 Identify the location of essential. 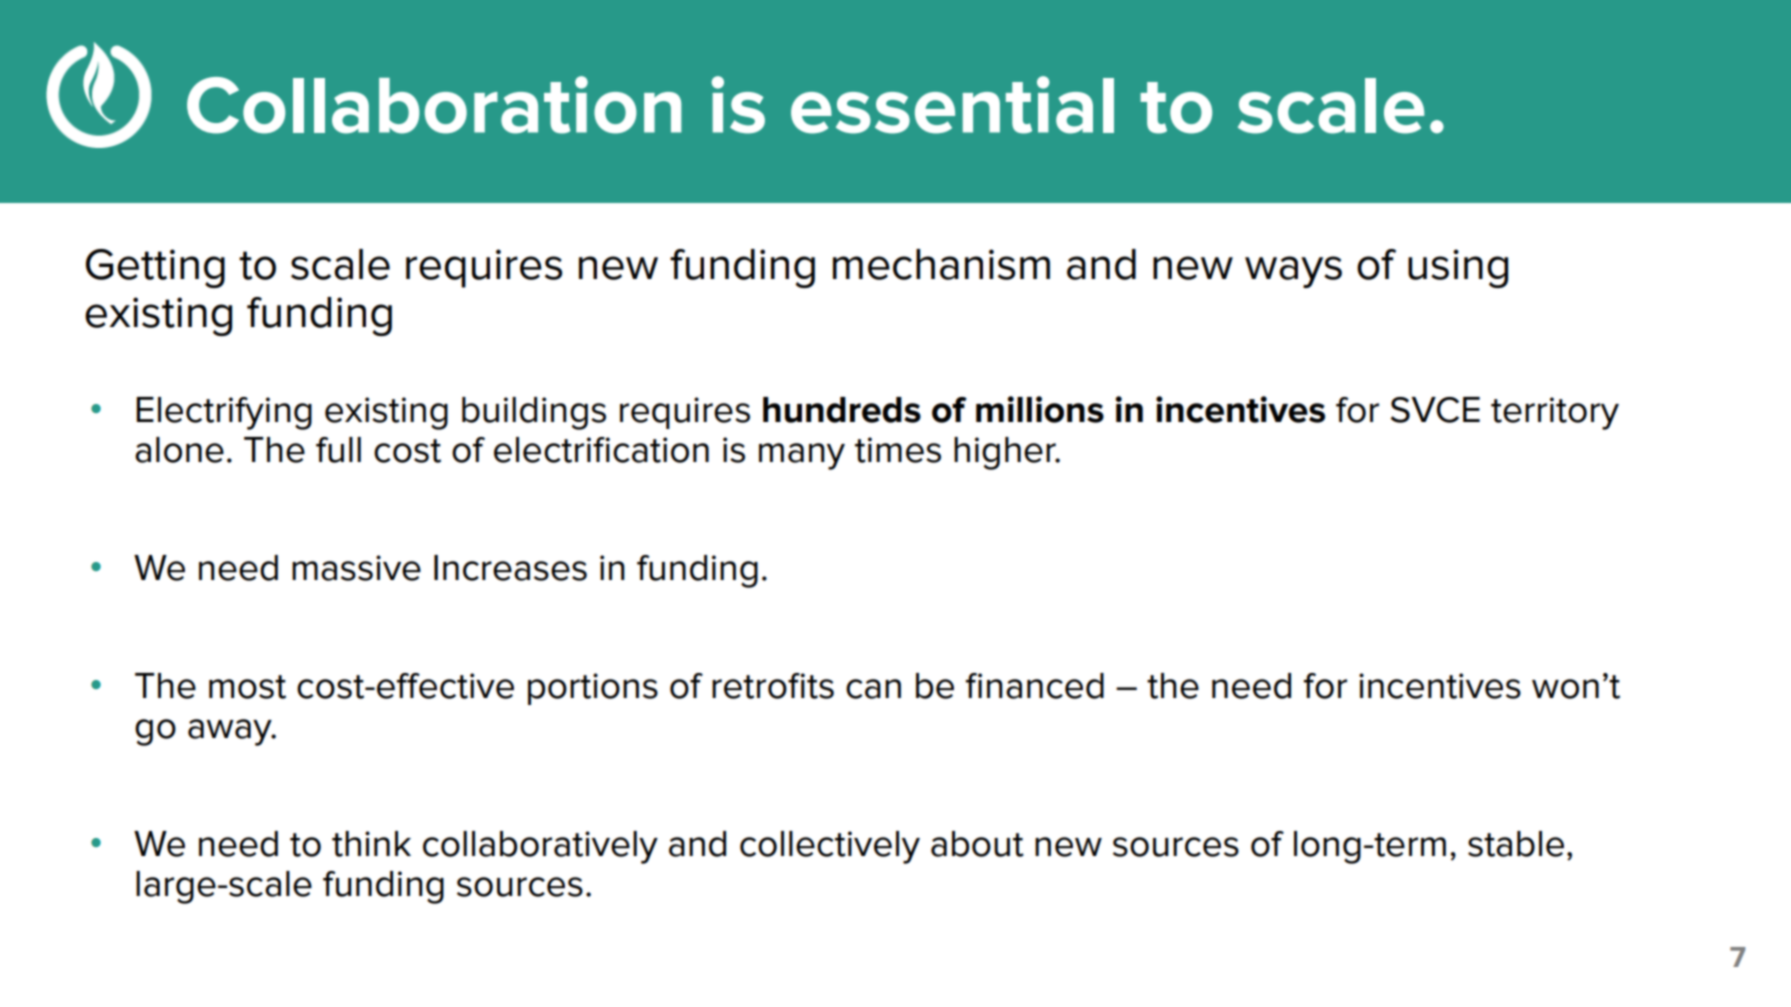
(952, 105).
